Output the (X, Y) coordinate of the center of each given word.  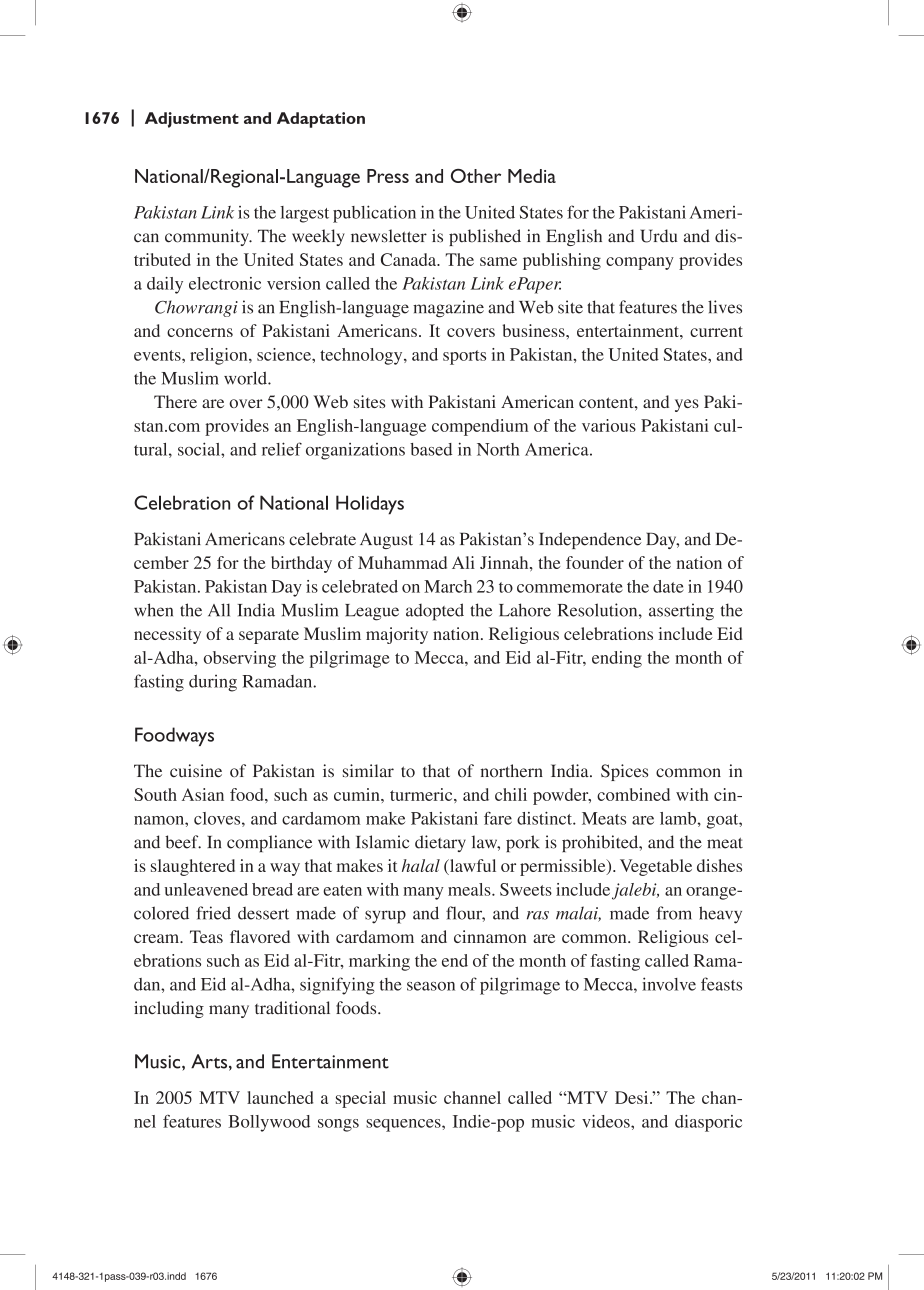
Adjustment (192, 120)
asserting (681, 612)
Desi (633, 1097)
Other (476, 176)
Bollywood (269, 1123)
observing (240, 659)
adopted (435, 612)
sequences (404, 1125)
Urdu (659, 236)
